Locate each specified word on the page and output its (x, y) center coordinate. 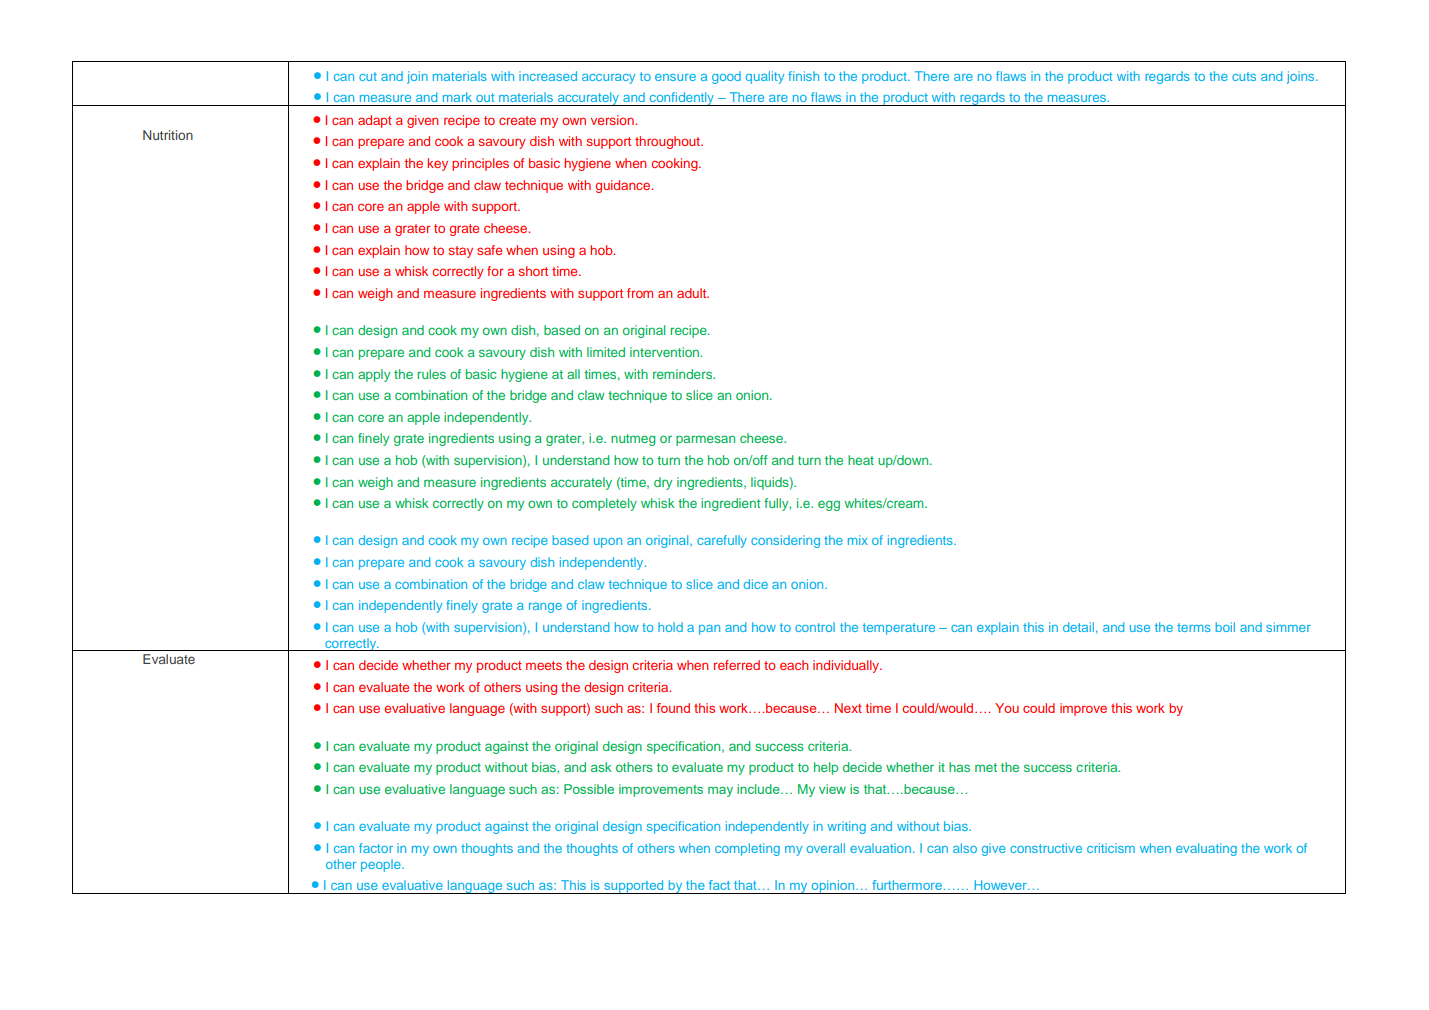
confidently (681, 99)
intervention (665, 352)
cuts (1244, 76)
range (545, 608)
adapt (375, 121)
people (382, 865)
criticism (1111, 848)
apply (374, 375)
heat (861, 460)
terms (1194, 627)
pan (709, 630)
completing (747, 849)
